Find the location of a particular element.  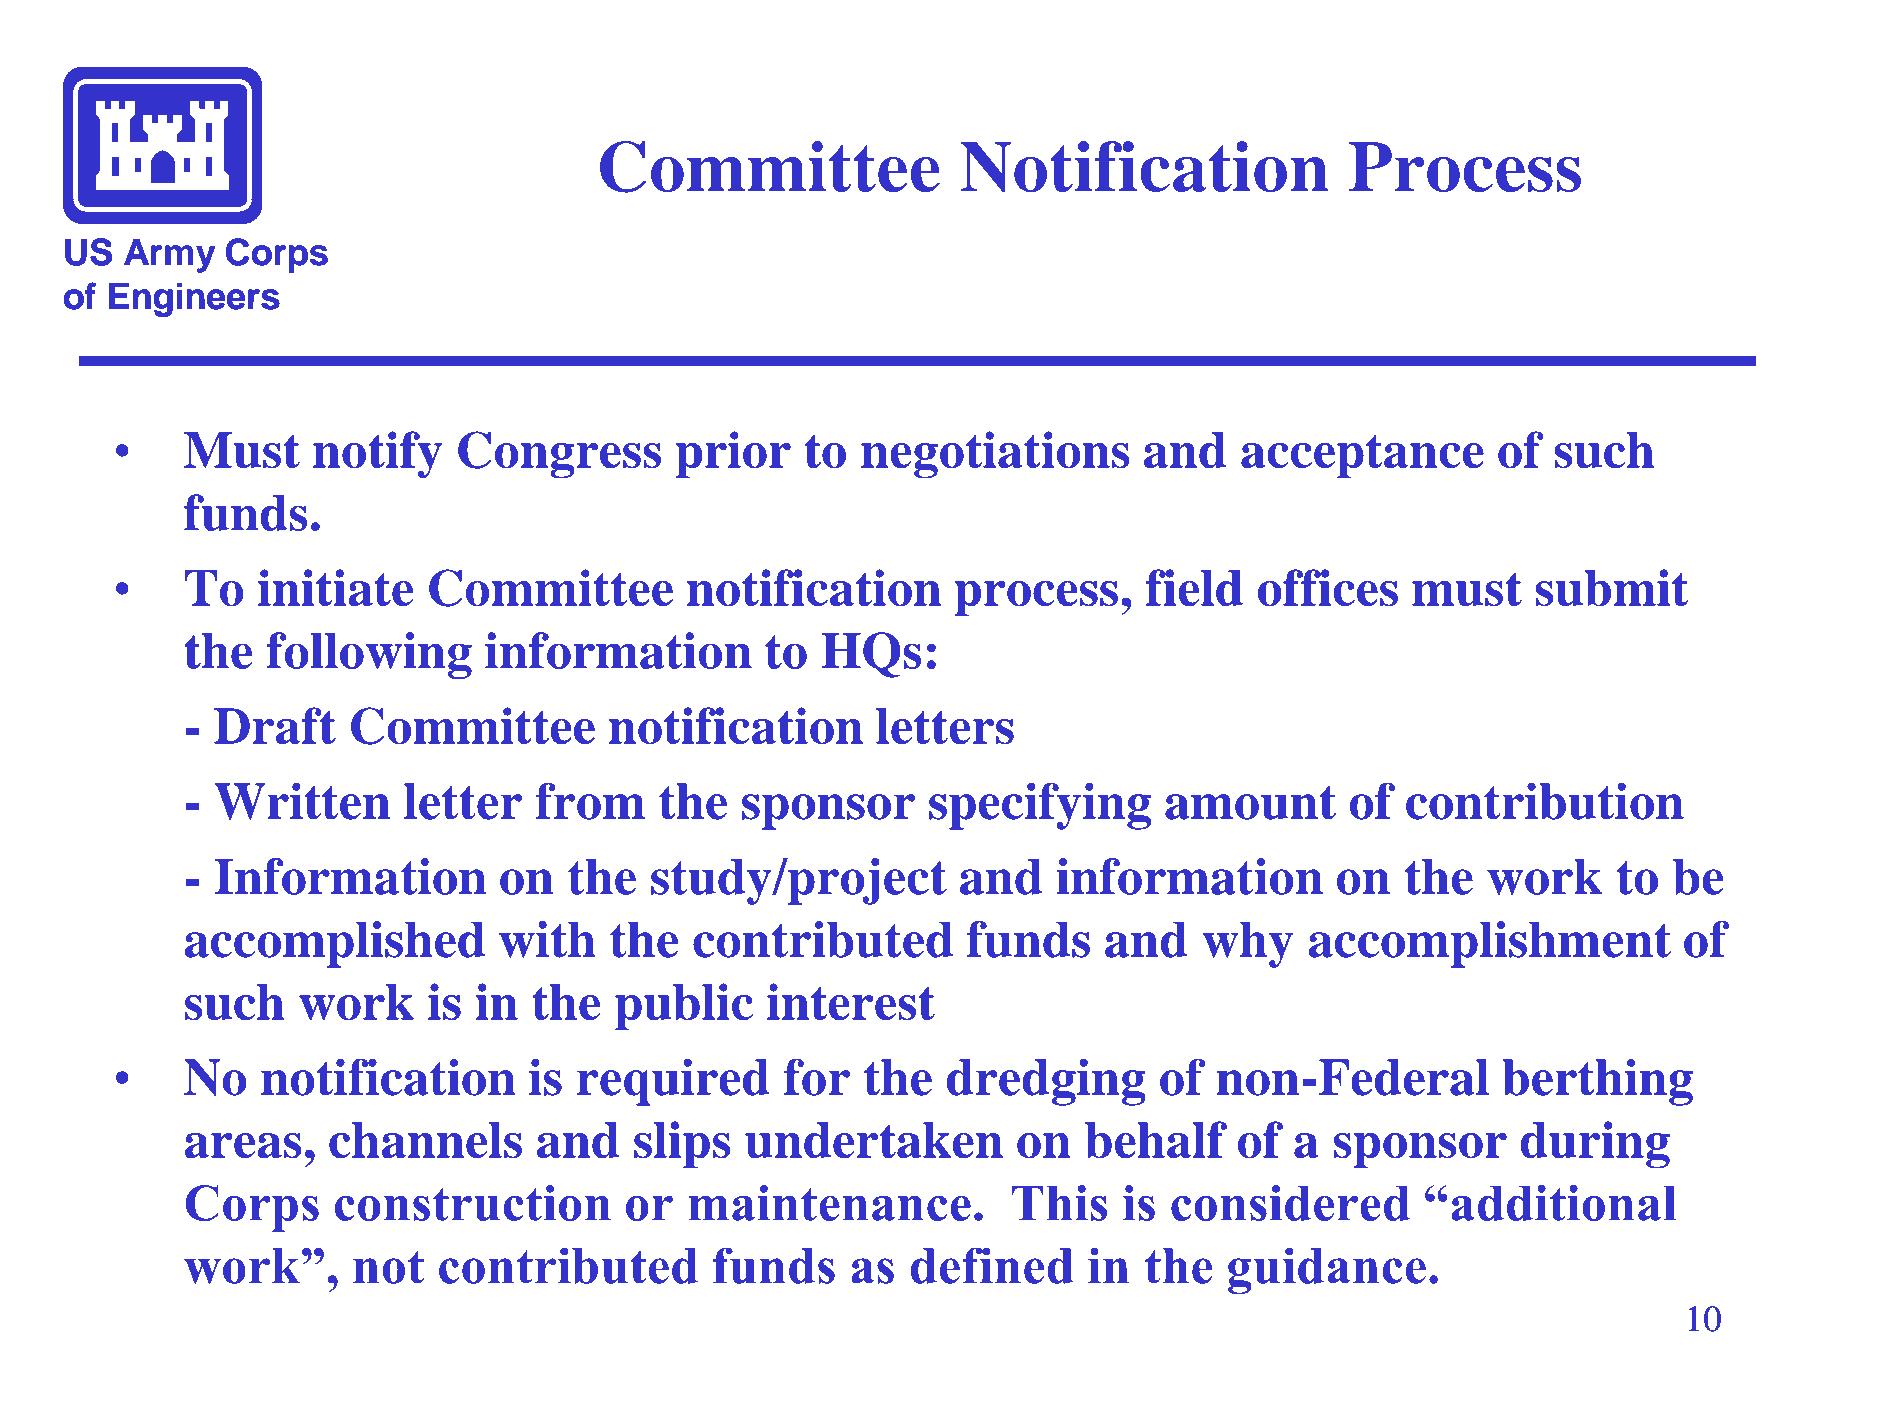

offices is located at coordinates (1328, 588).
